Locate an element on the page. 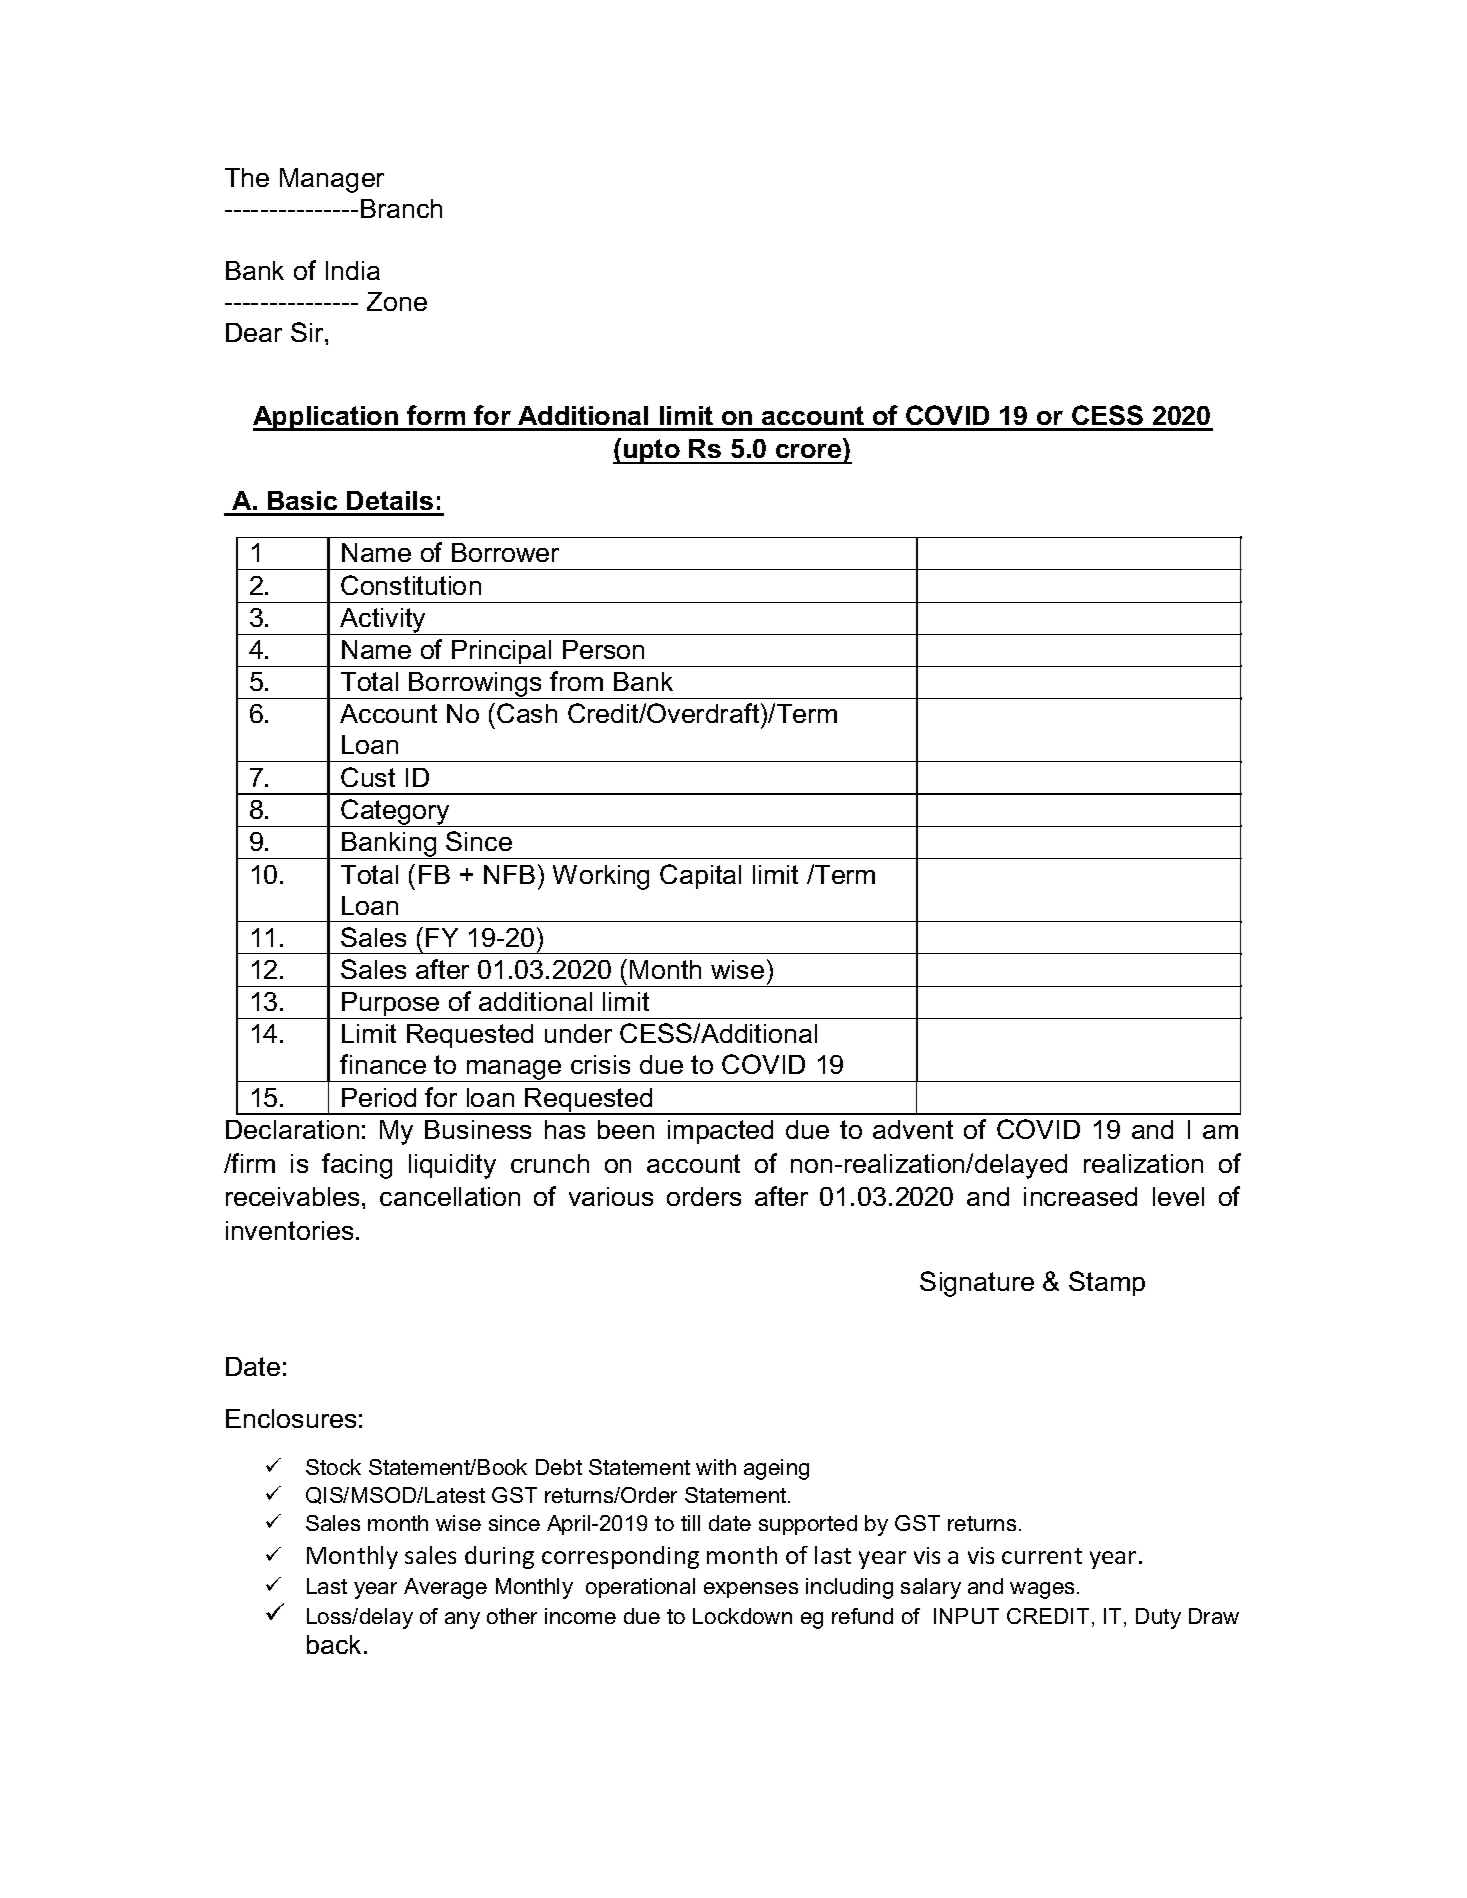  Purpose is located at coordinates (391, 1005).
